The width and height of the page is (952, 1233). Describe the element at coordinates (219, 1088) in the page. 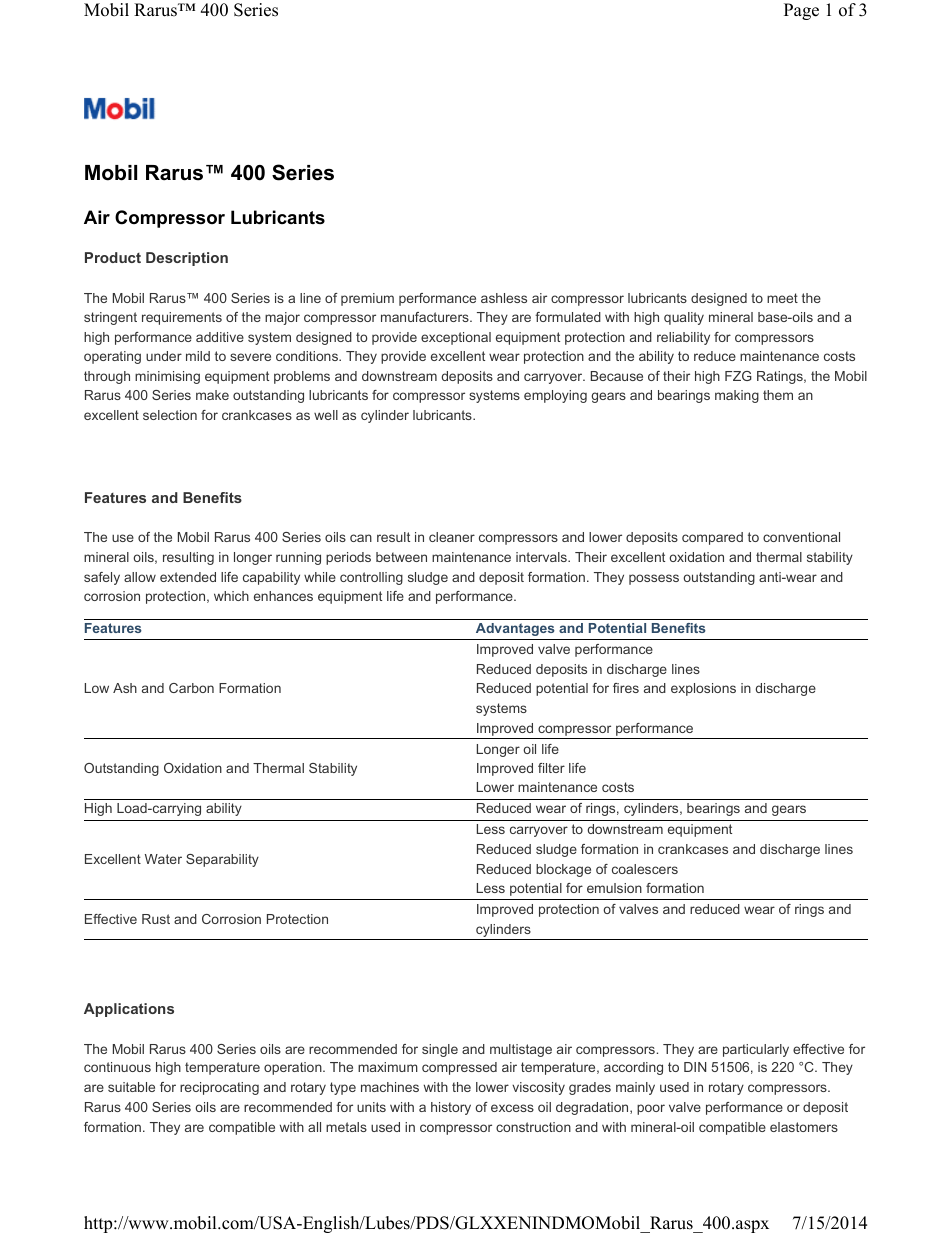

I see `reciprocating` at that location.
